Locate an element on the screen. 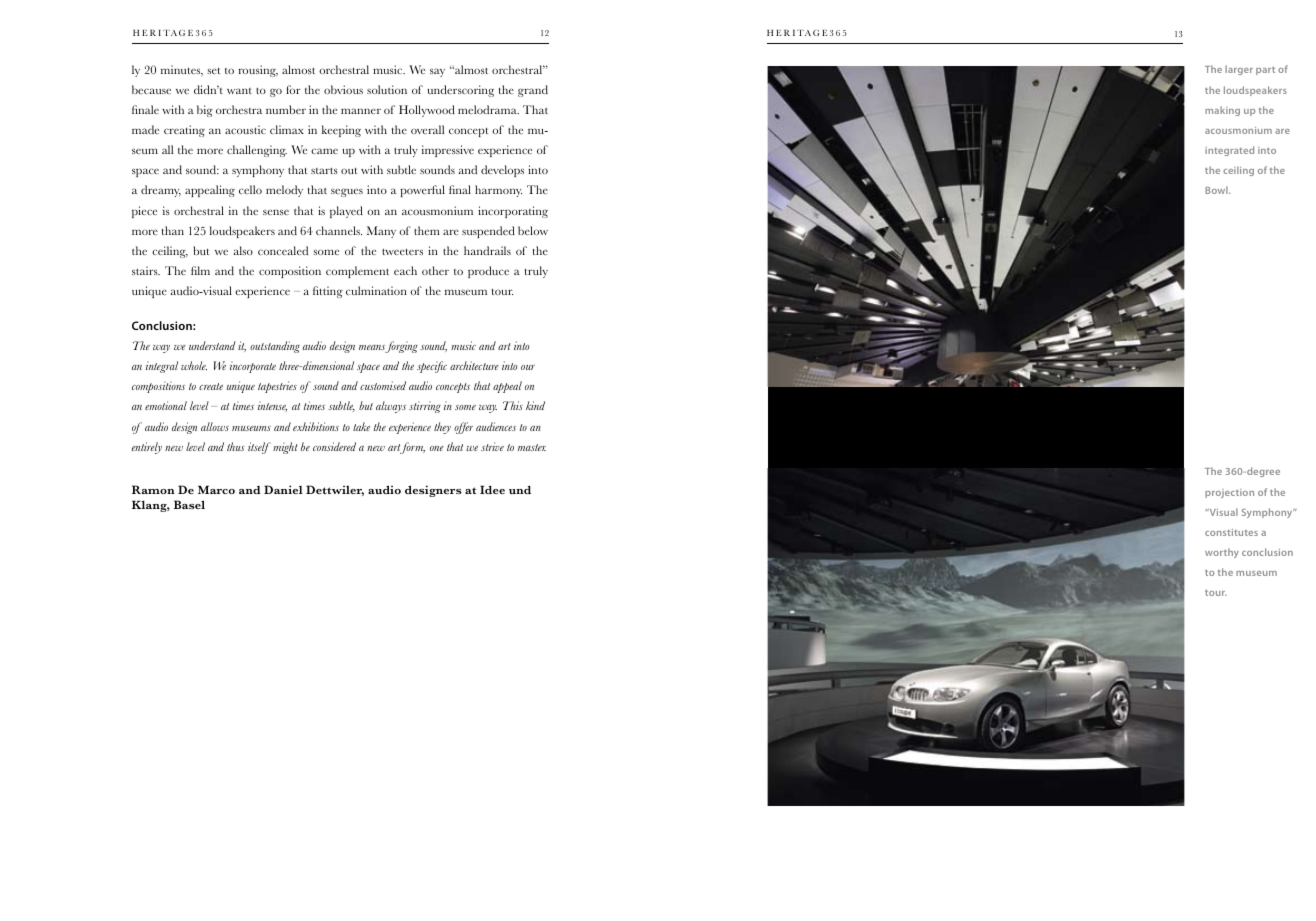 The image size is (1316, 921). grand is located at coordinates (533, 91).
